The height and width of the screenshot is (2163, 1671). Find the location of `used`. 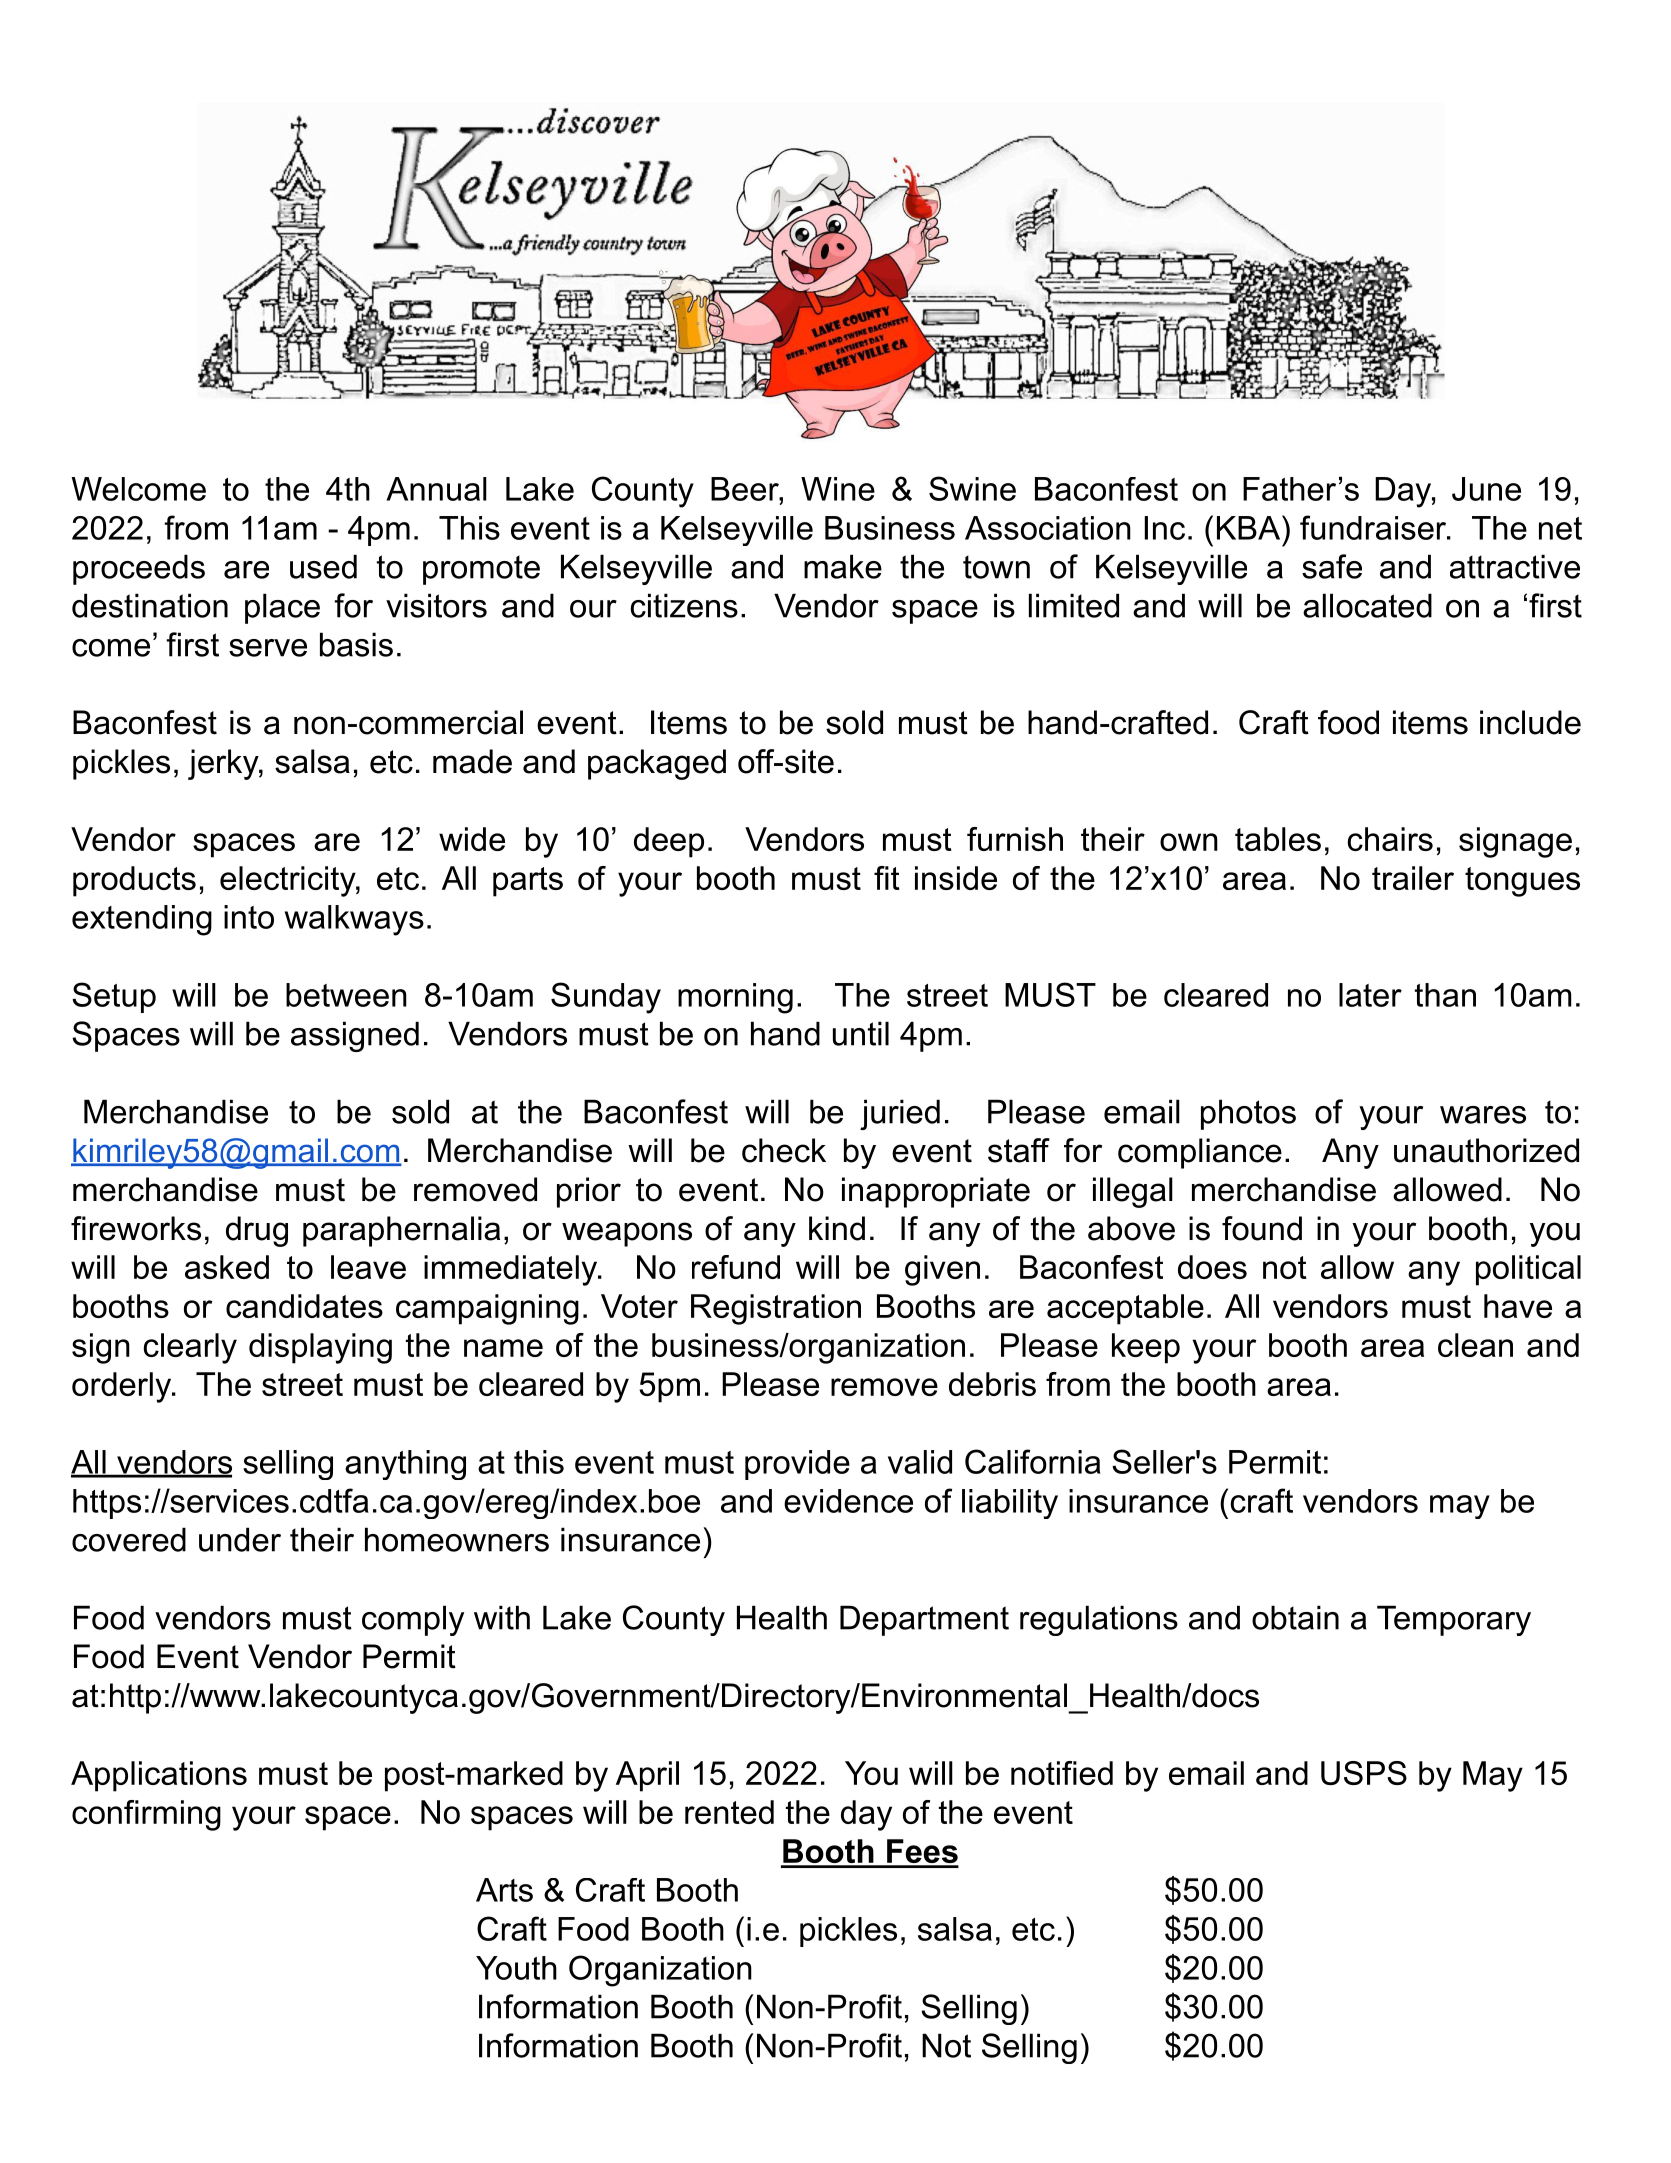

used is located at coordinates (323, 566).
